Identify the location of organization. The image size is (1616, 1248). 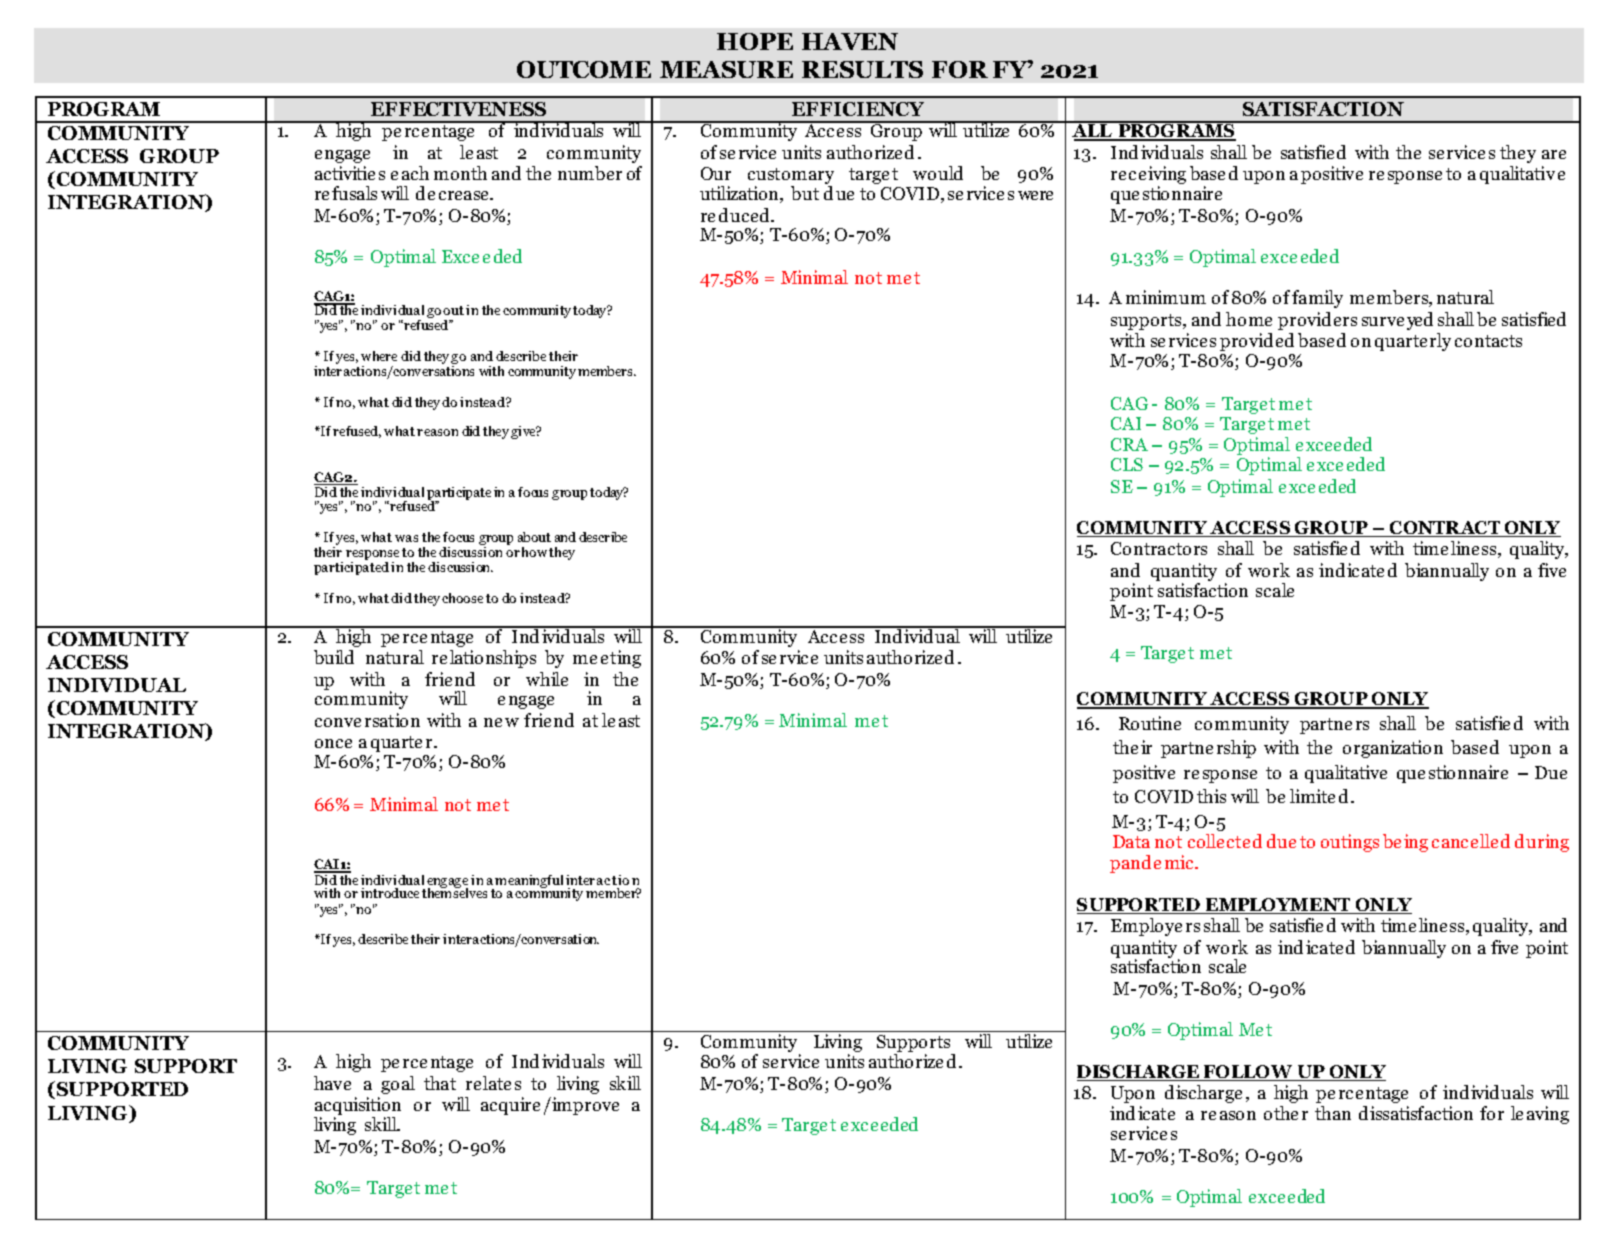
(1393, 749).
